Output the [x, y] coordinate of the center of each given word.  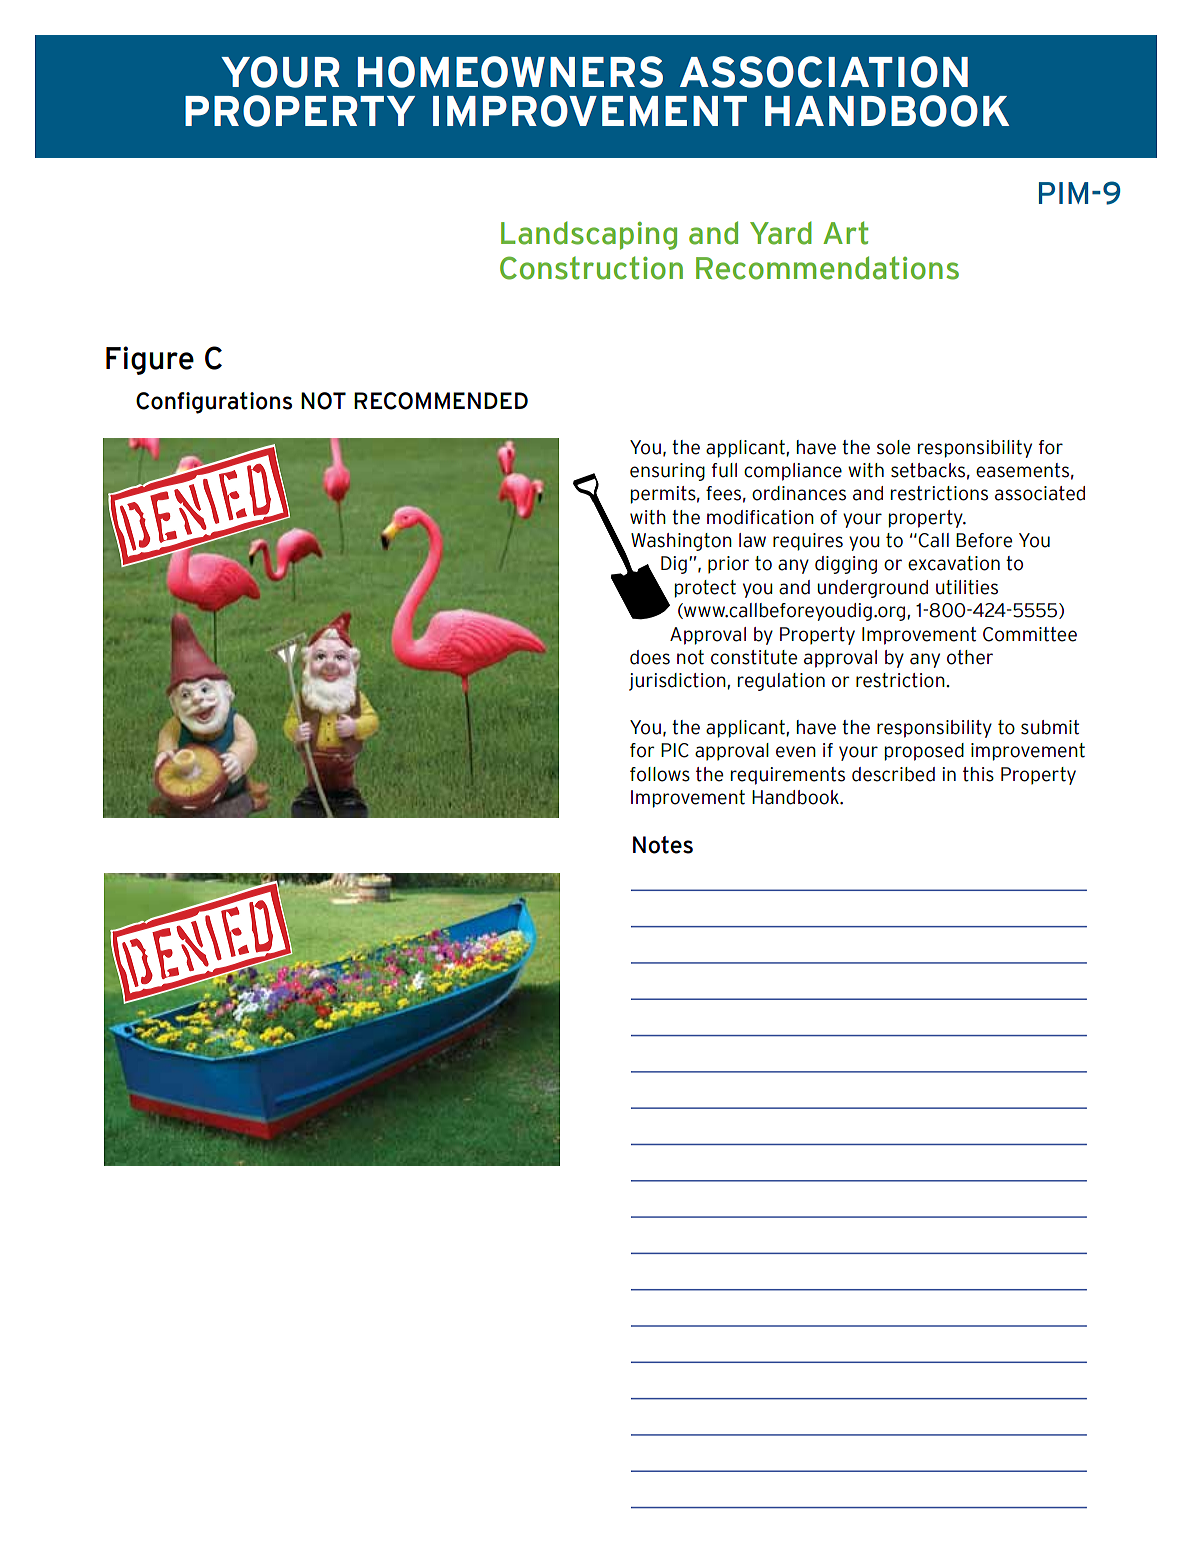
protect [705, 589]
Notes [663, 845]
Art [845, 233]
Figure [150, 360]
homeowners [510, 72]
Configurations [214, 403]
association [824, 72]
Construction [591, 268]
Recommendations [827, 268]
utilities [967, 587]
